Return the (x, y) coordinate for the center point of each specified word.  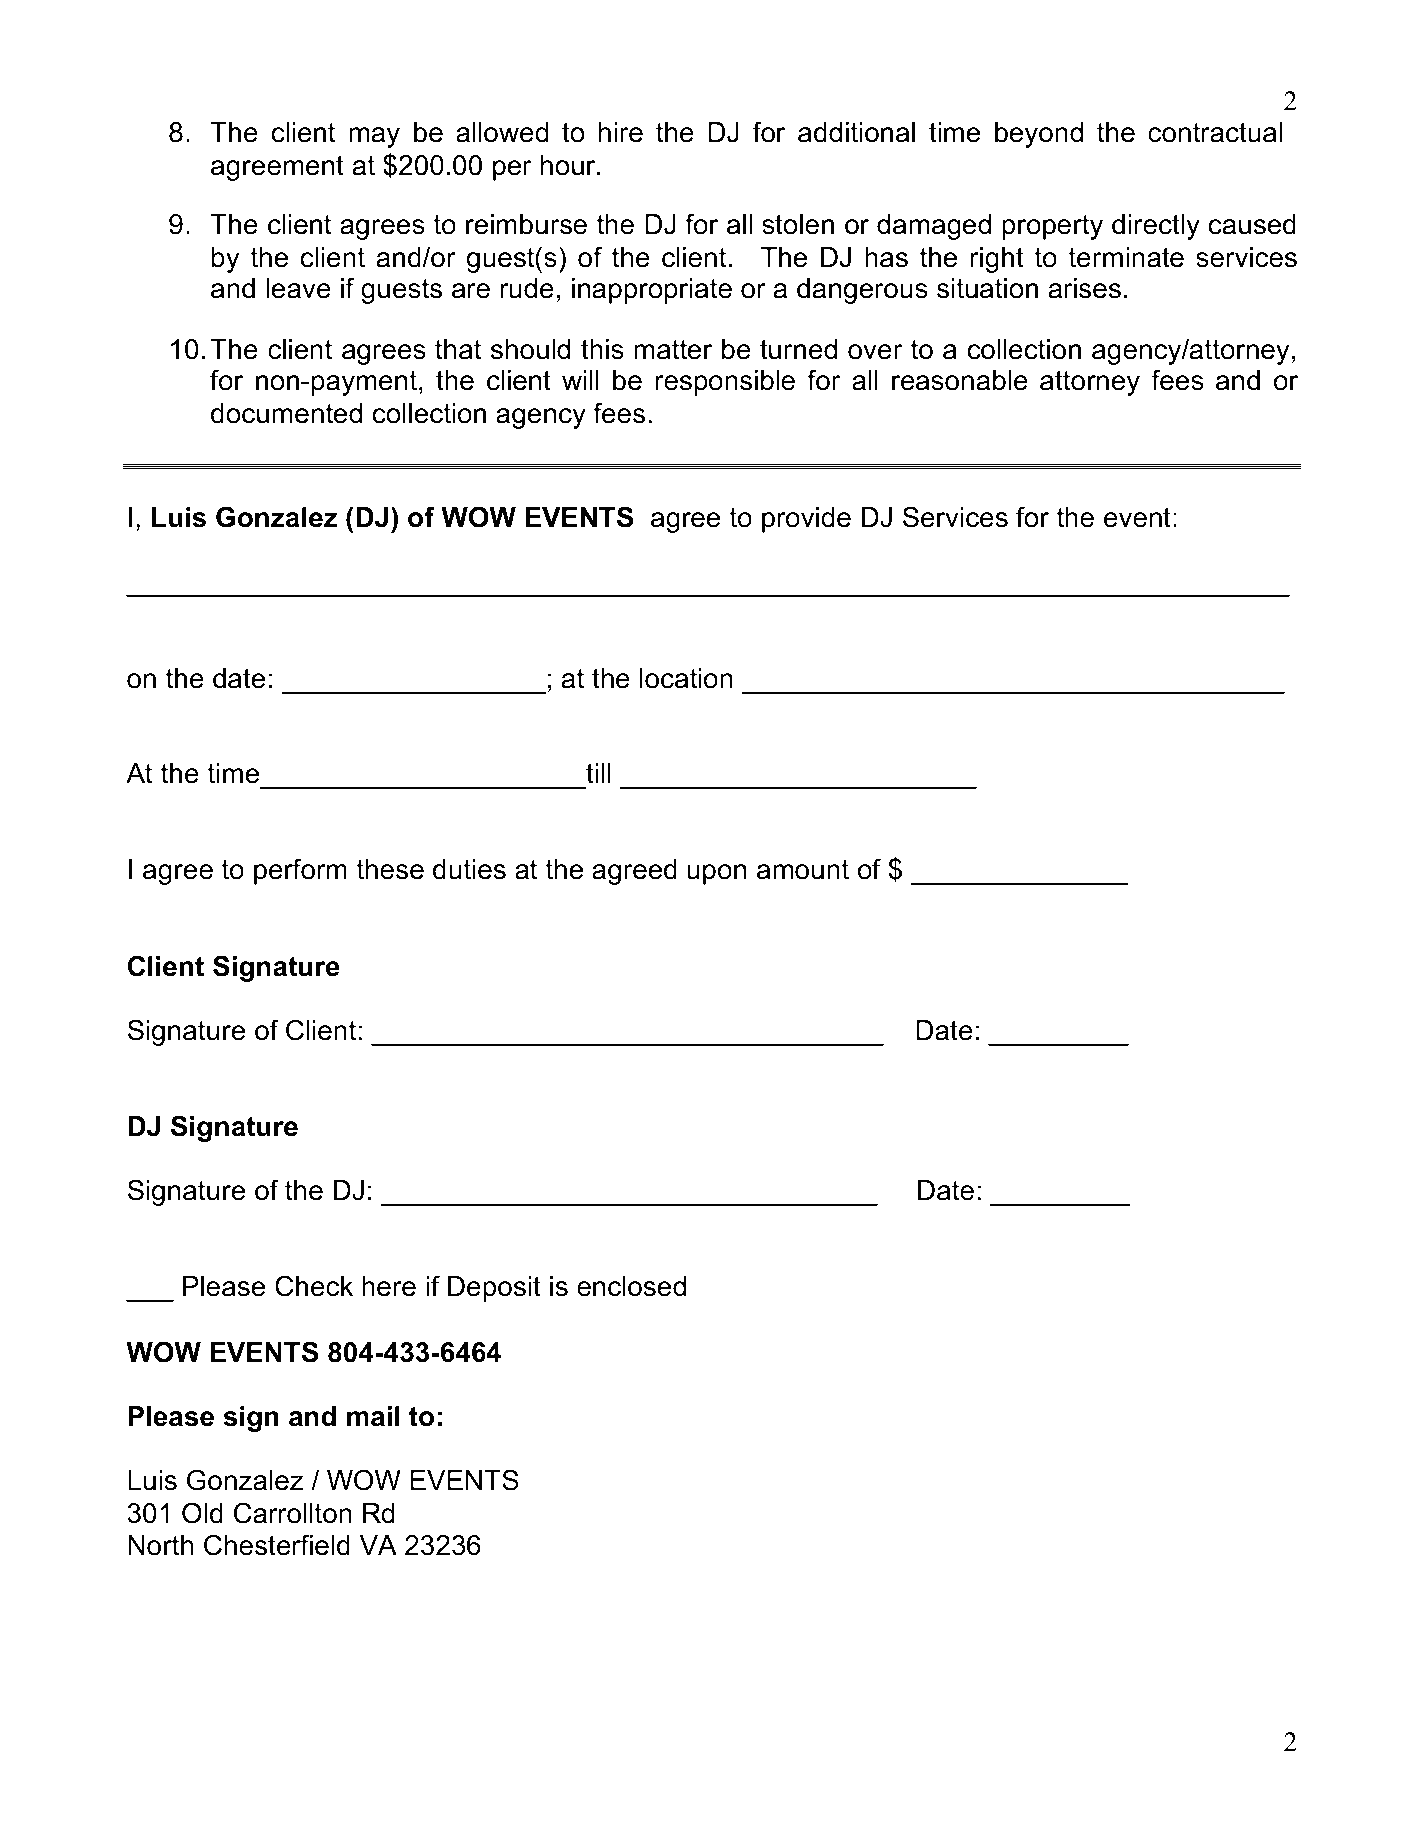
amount (803, 869)
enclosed (631, 1286)
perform (300, 871)
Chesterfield (277, 1545)
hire (621, 132)
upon (716, 874)
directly (1156, 227)
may (374, 137)
